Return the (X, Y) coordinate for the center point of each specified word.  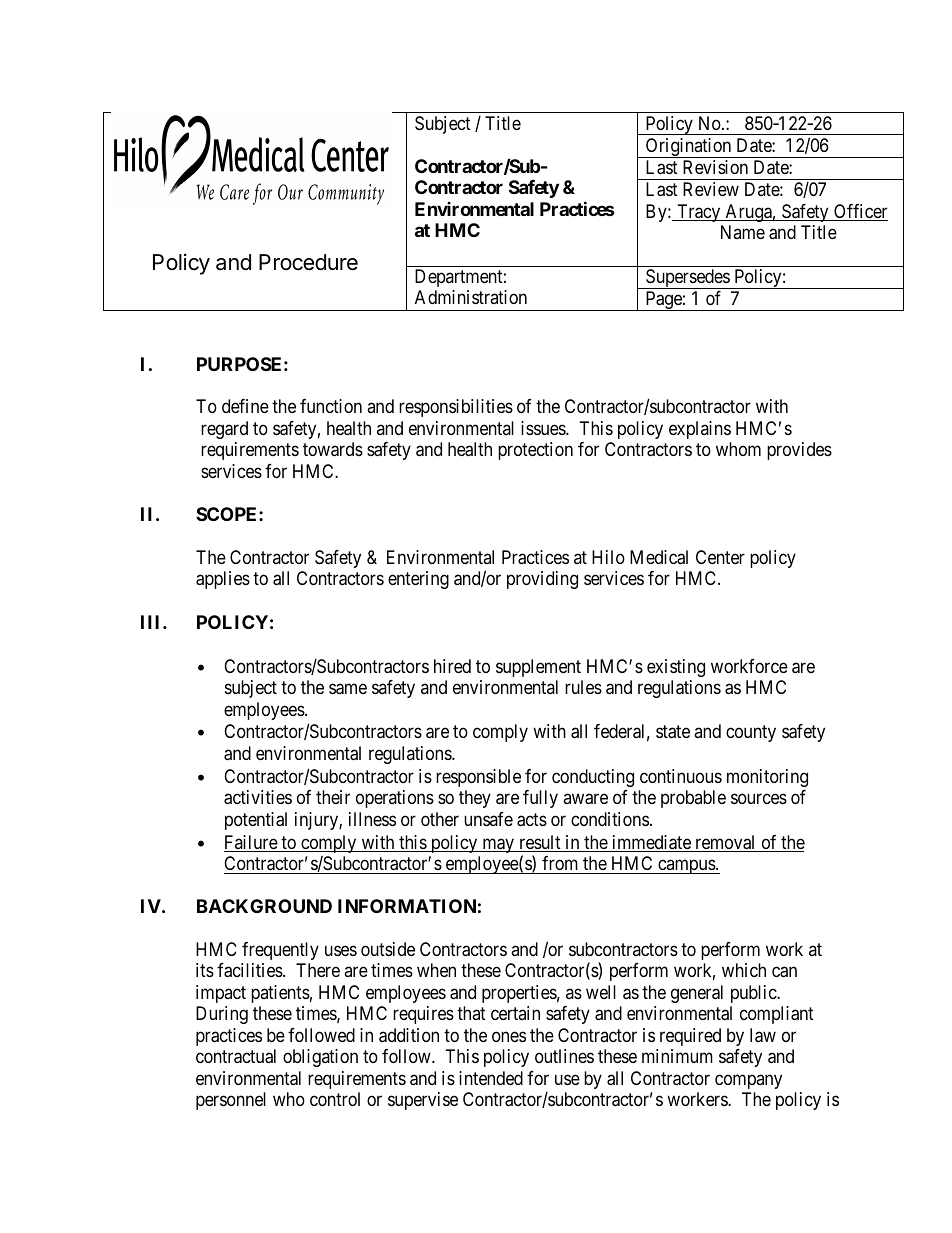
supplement (538, 668)
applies (223, 580)
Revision (715, 167)
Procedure (308, 262)
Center (720, 557)
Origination (689, 148)
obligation (320, 1058)
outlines (564, 1056)
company (748, 1081)
